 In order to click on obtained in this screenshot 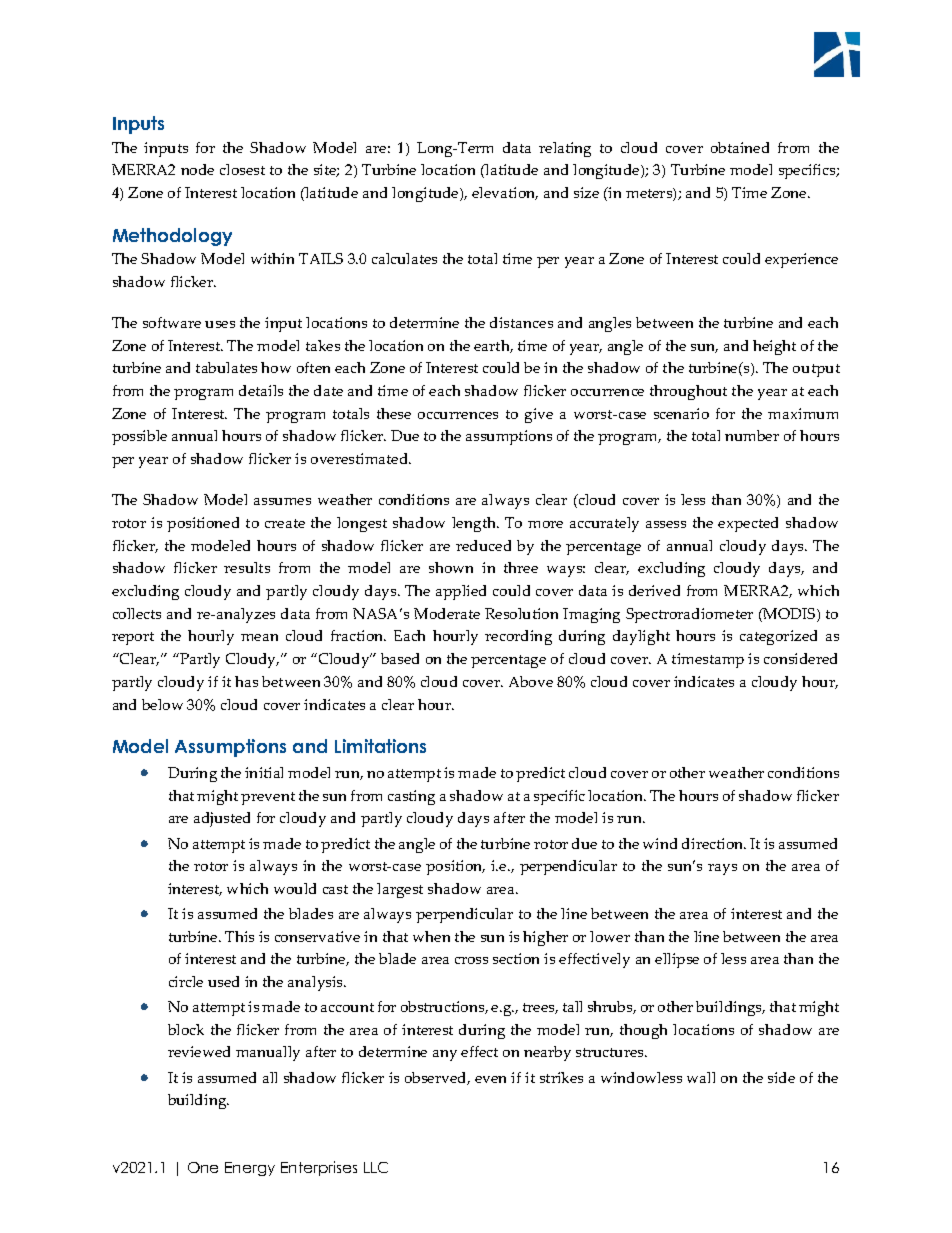, I will do `click(740, 147)`.
